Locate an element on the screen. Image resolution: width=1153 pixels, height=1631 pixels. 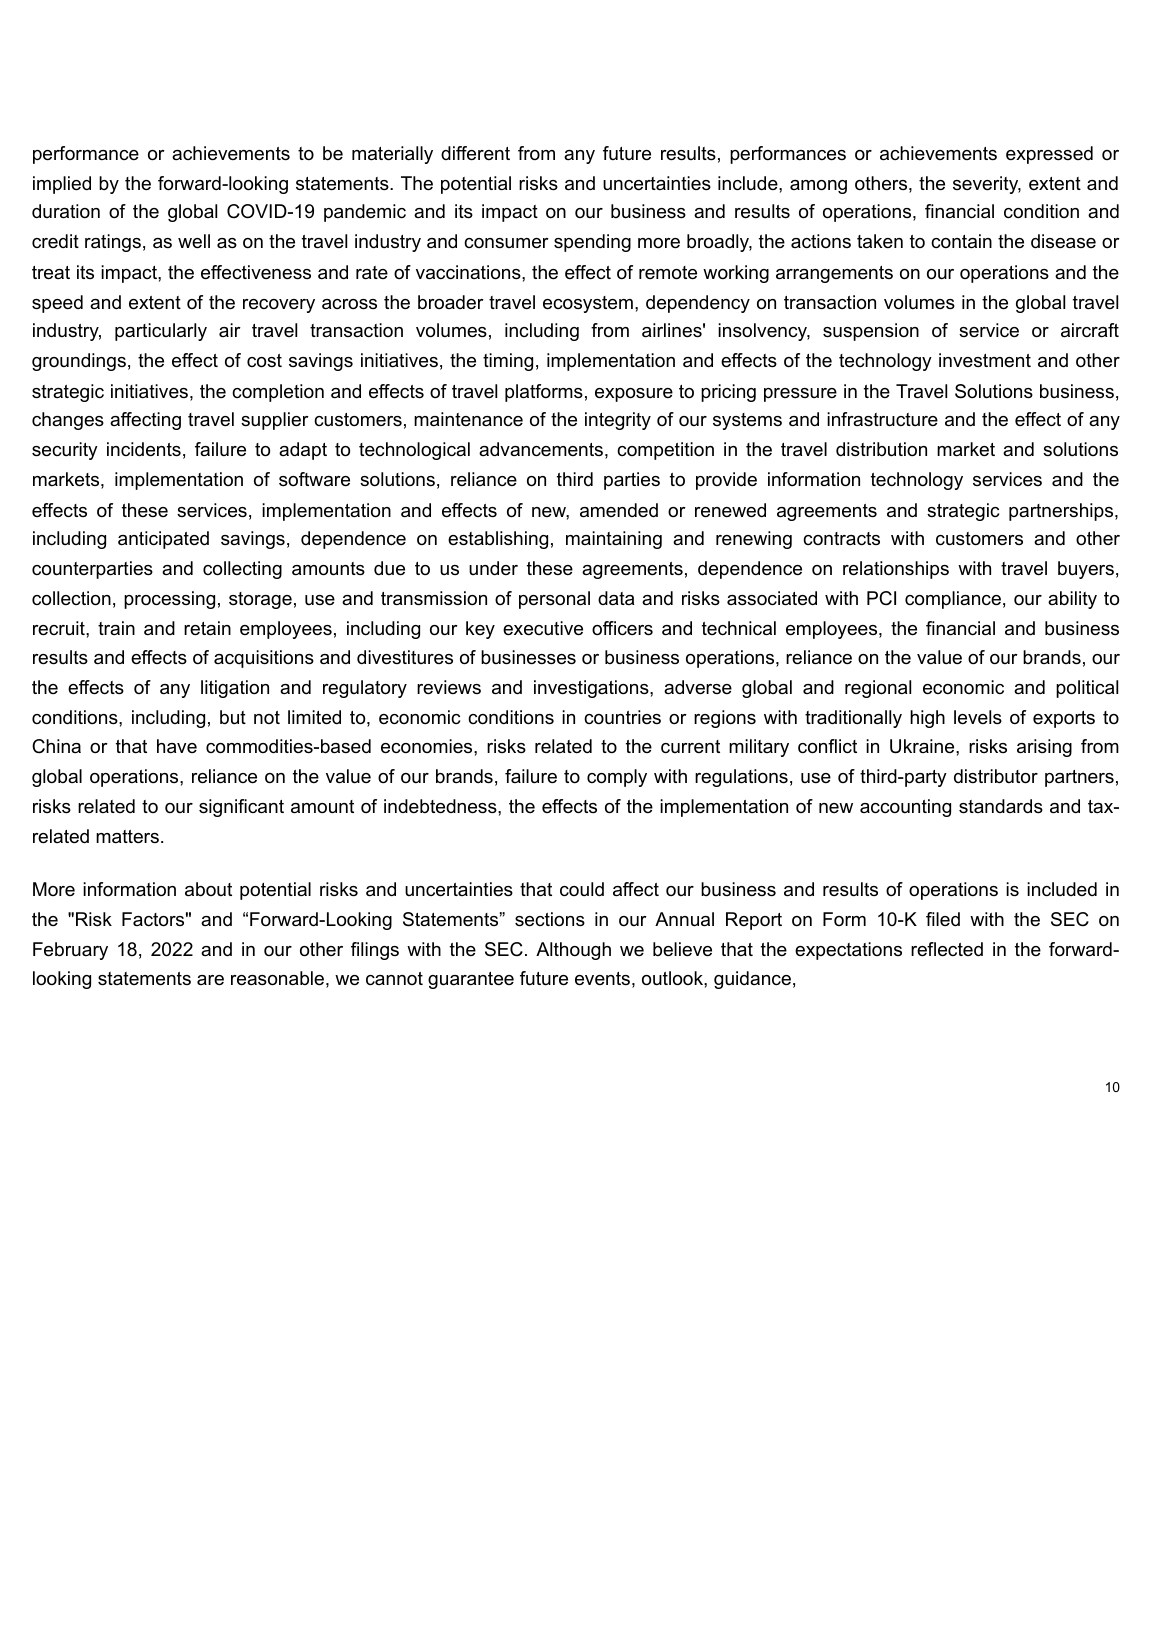
Although is located at coordinates (573, 951).
